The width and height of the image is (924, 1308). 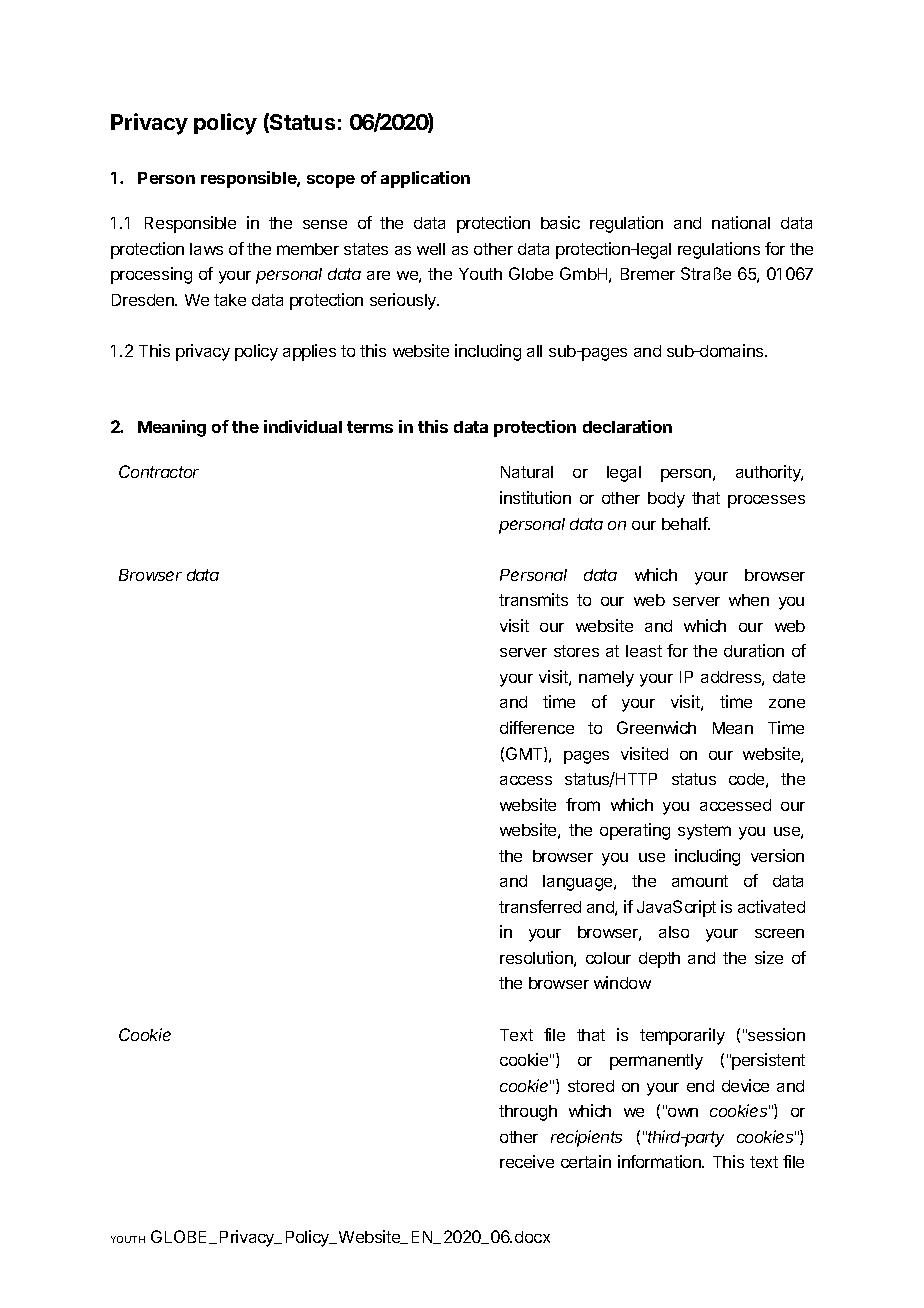 What do you see at coordinates (206, 249) in the image?
I see `laws` at bounding box center [206, 249].
